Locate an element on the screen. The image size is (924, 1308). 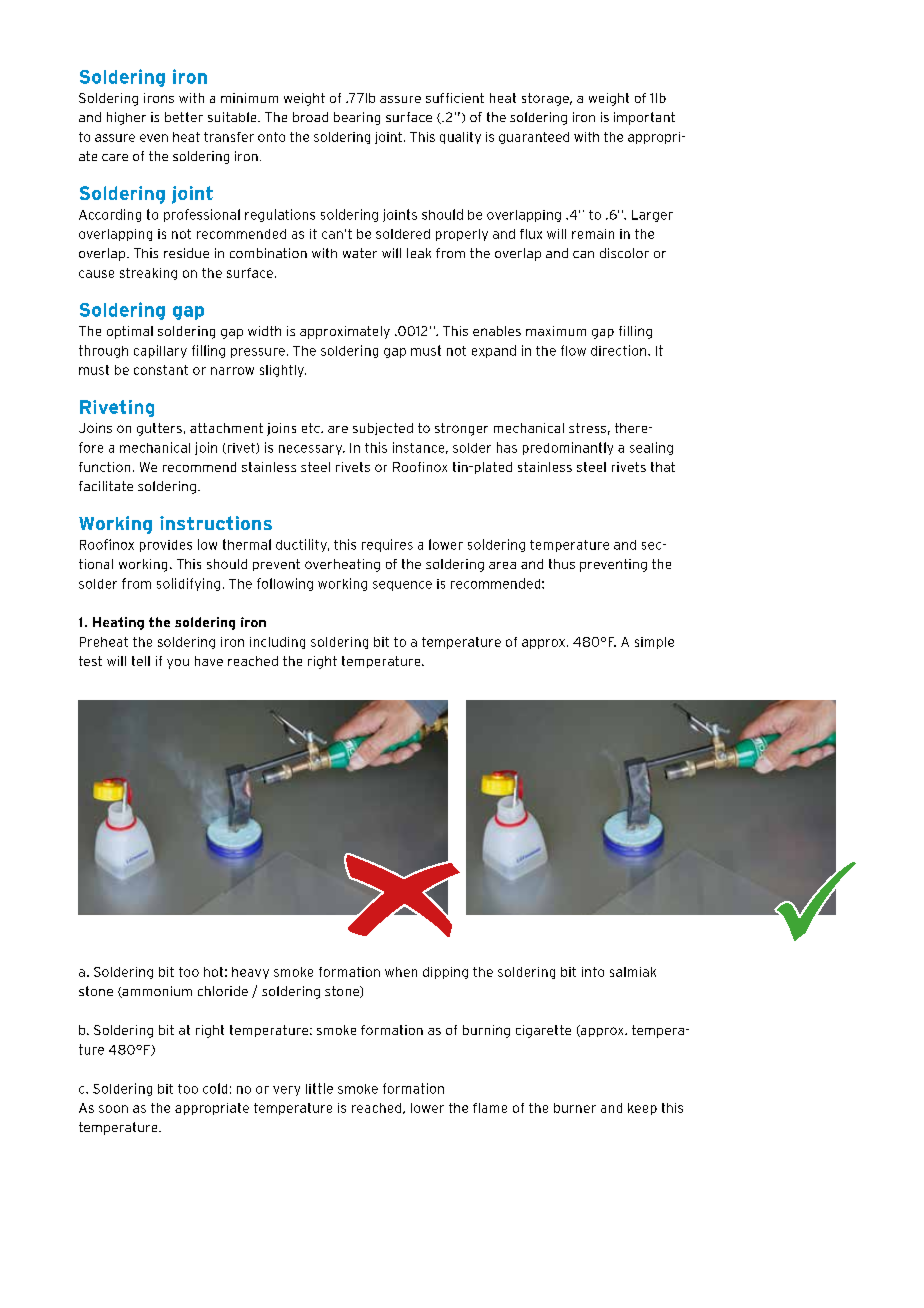
important is located at coordinates (644, 118).
